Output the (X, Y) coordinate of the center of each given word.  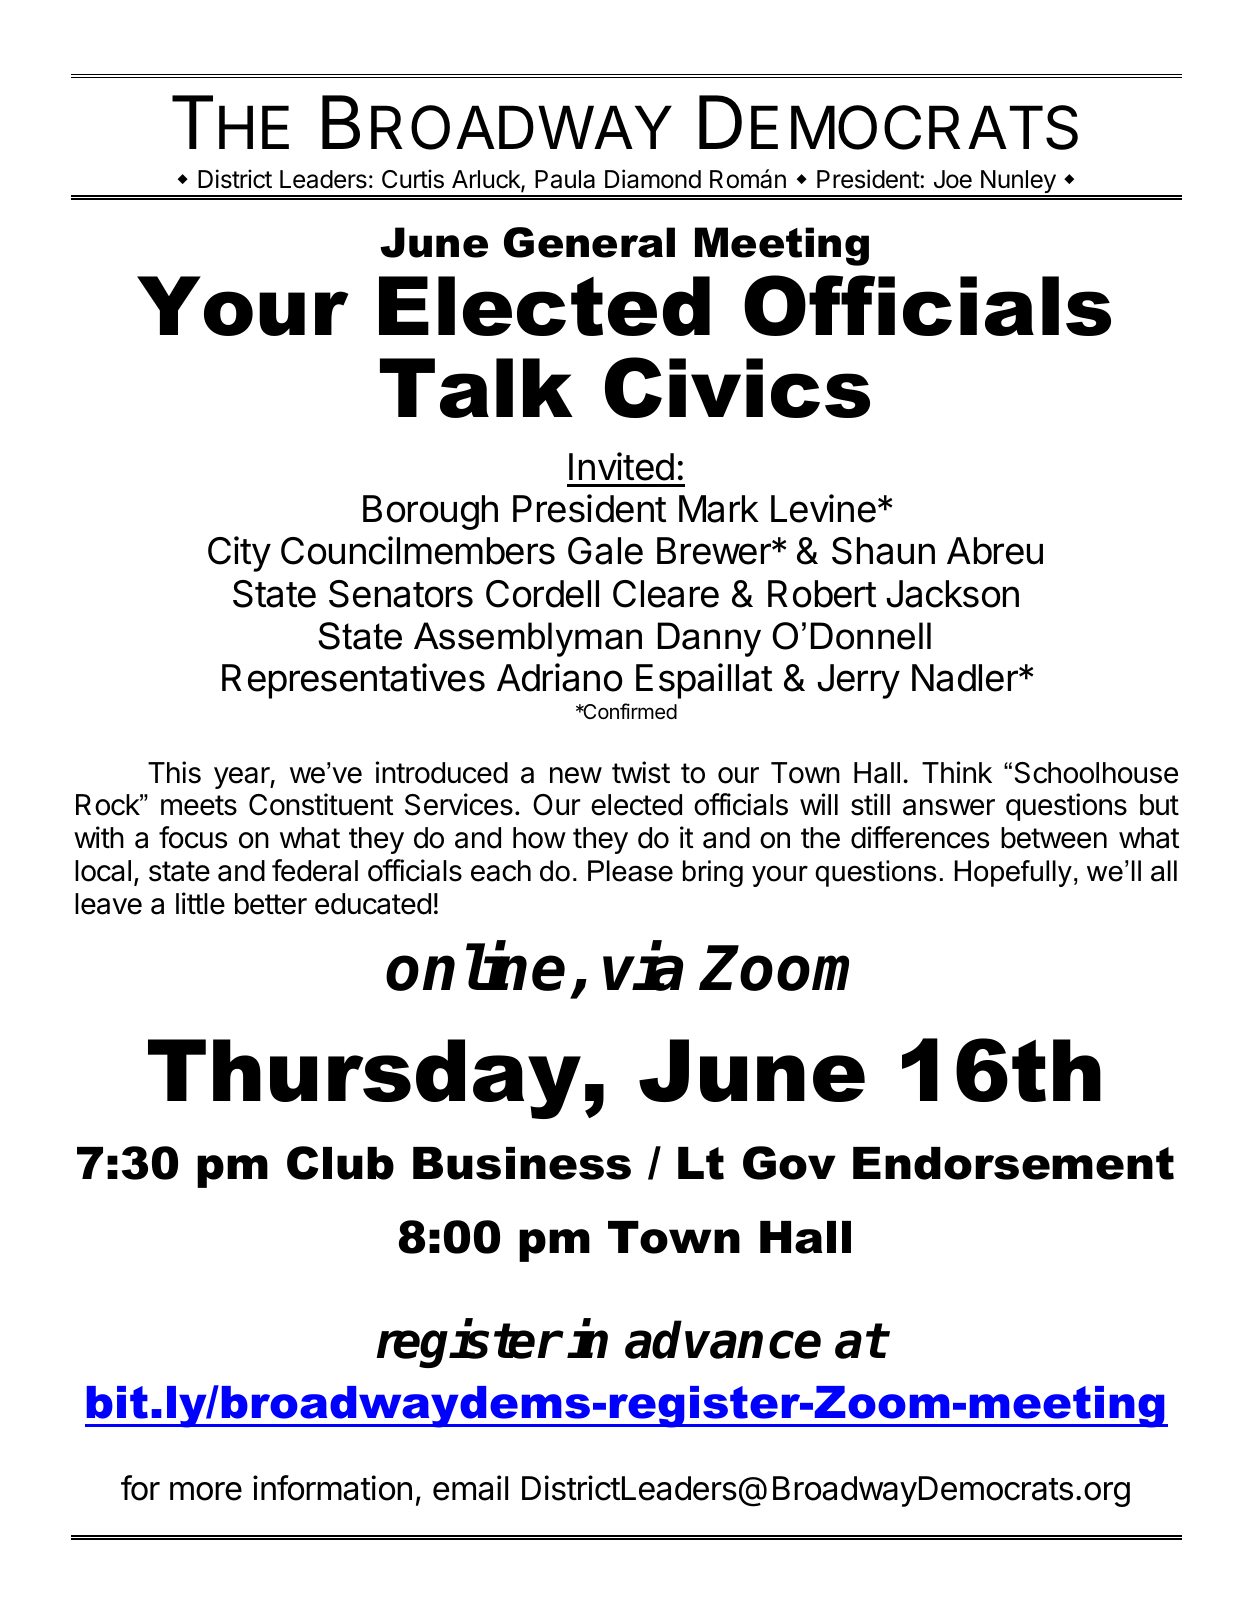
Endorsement (1013, 1163)
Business (522, 1163)
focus (193, 837)
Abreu (995, 551)
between (1054, 838)
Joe (953, 179)
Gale (605, 551)
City (239, 554)
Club (340, 1163)
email (470, 1488)
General (589, 242)
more (206, 1491)
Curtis (413, 179)
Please (630, 871)
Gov (789, 1163)
